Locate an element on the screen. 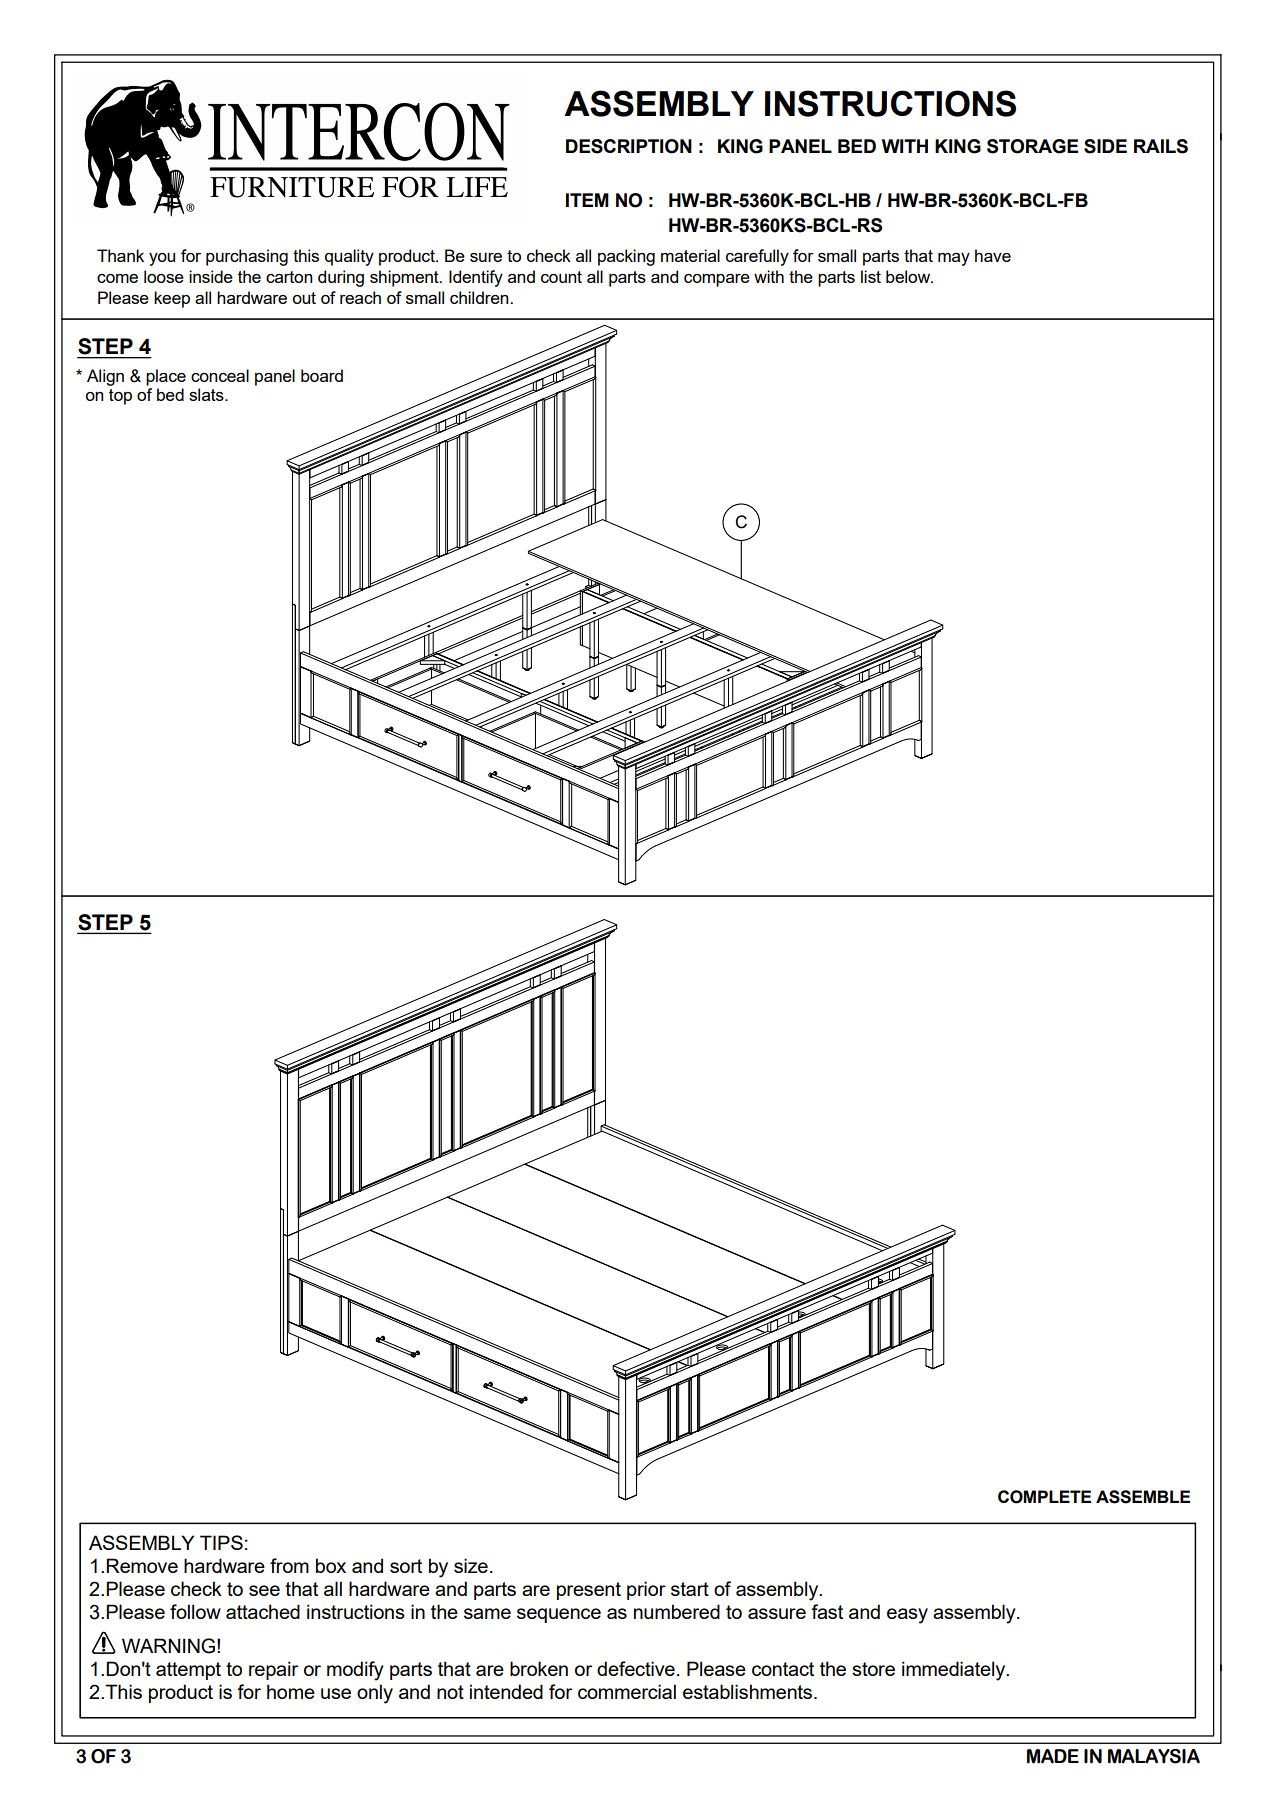 The image size is (1275, 1804). COMPLETE is located at coordinates (1044, 1497).
